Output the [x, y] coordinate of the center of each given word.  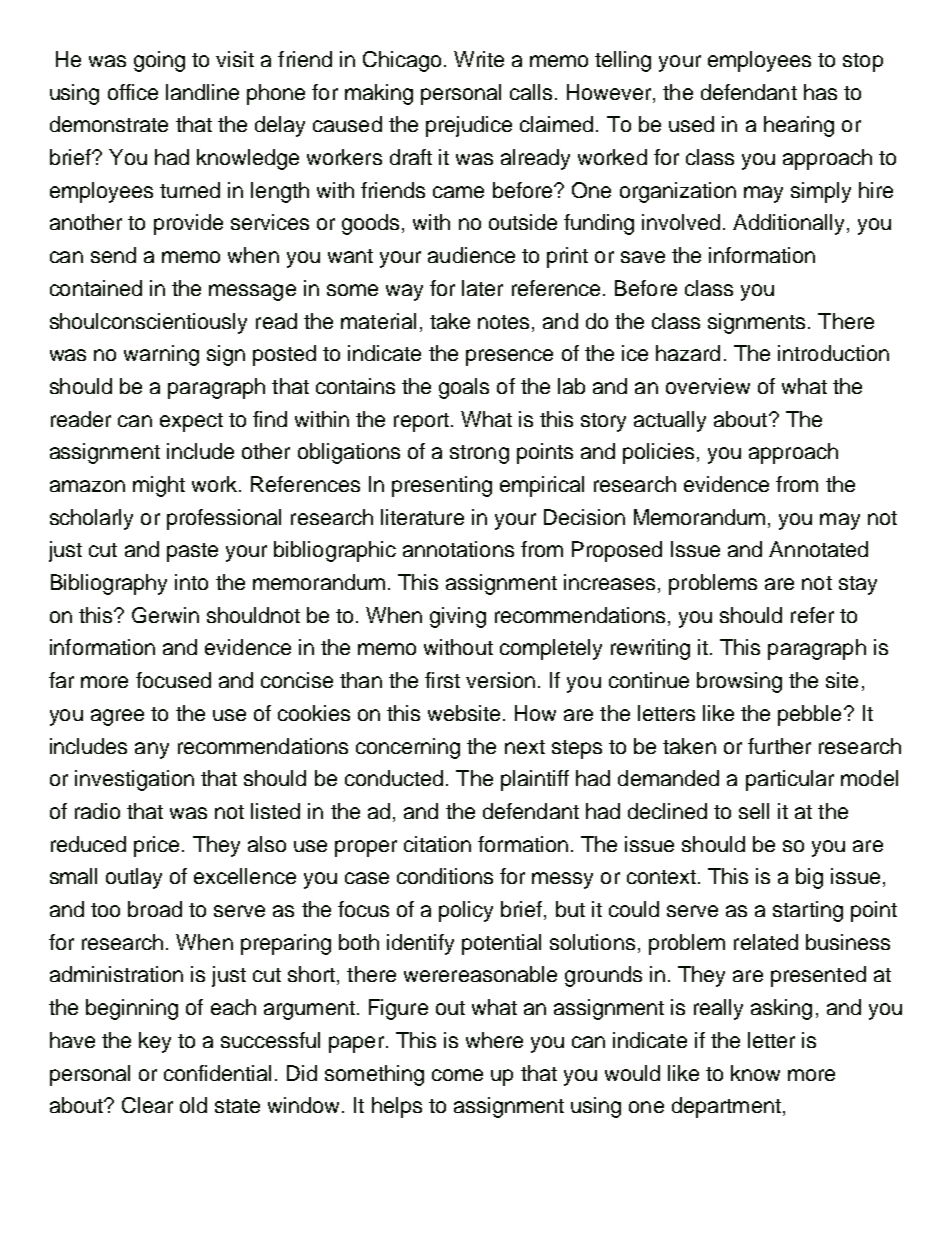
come [457, 1075]
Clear [147, 1105]
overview [708, 386]
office [133, 92]
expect [191, 422]
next [525, 747]
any [152, 750]
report [421, 422]
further [779, 746]
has [820, 92]
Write [479, 59]
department [726, 1107]
